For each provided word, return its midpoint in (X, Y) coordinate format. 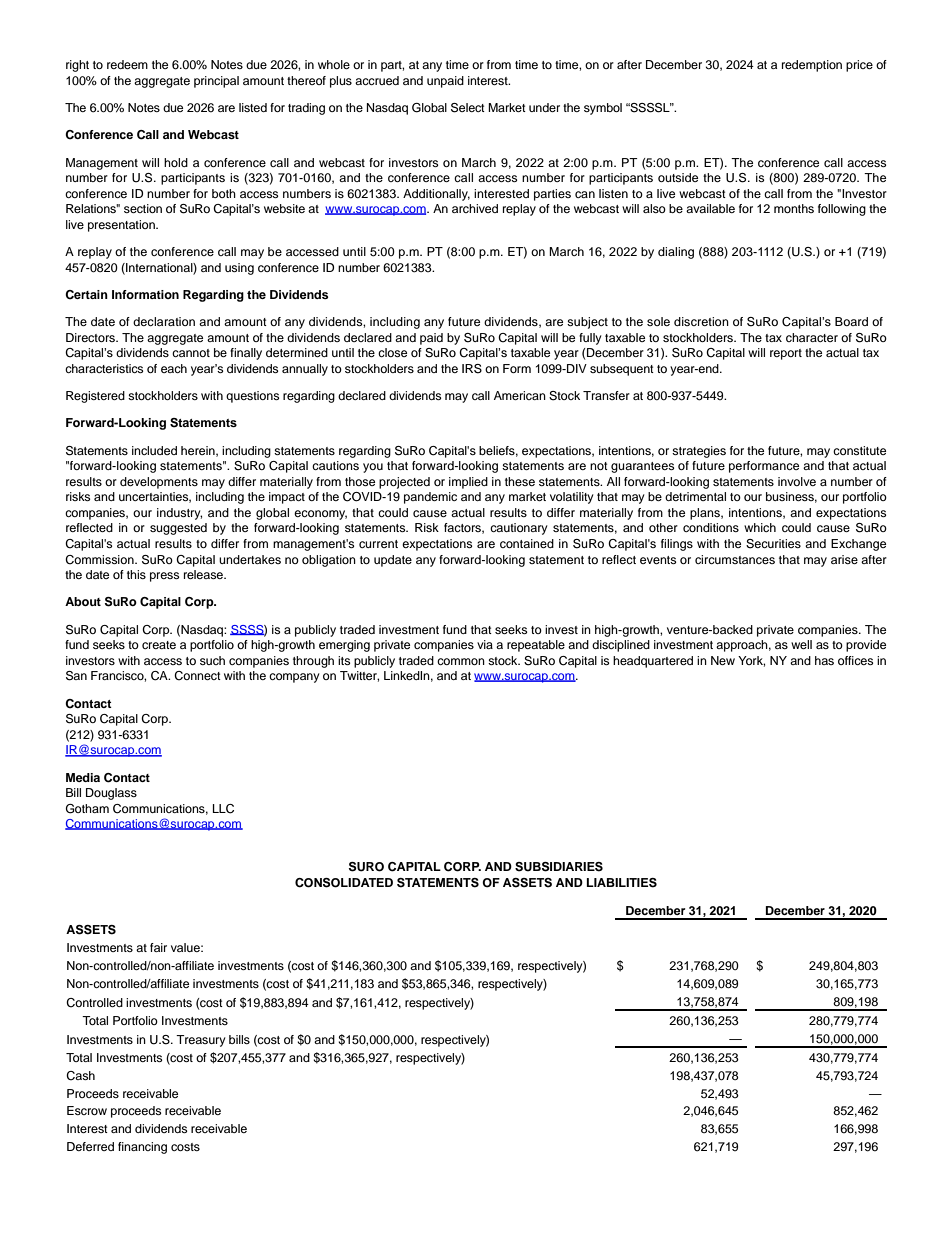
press (164, 577)
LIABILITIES (622, 883)
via (485, 644)
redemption (812, 66)
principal (216, 82)
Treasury (201, 1041)
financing (142, 1148)
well (801, 644)
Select (468, 108)
